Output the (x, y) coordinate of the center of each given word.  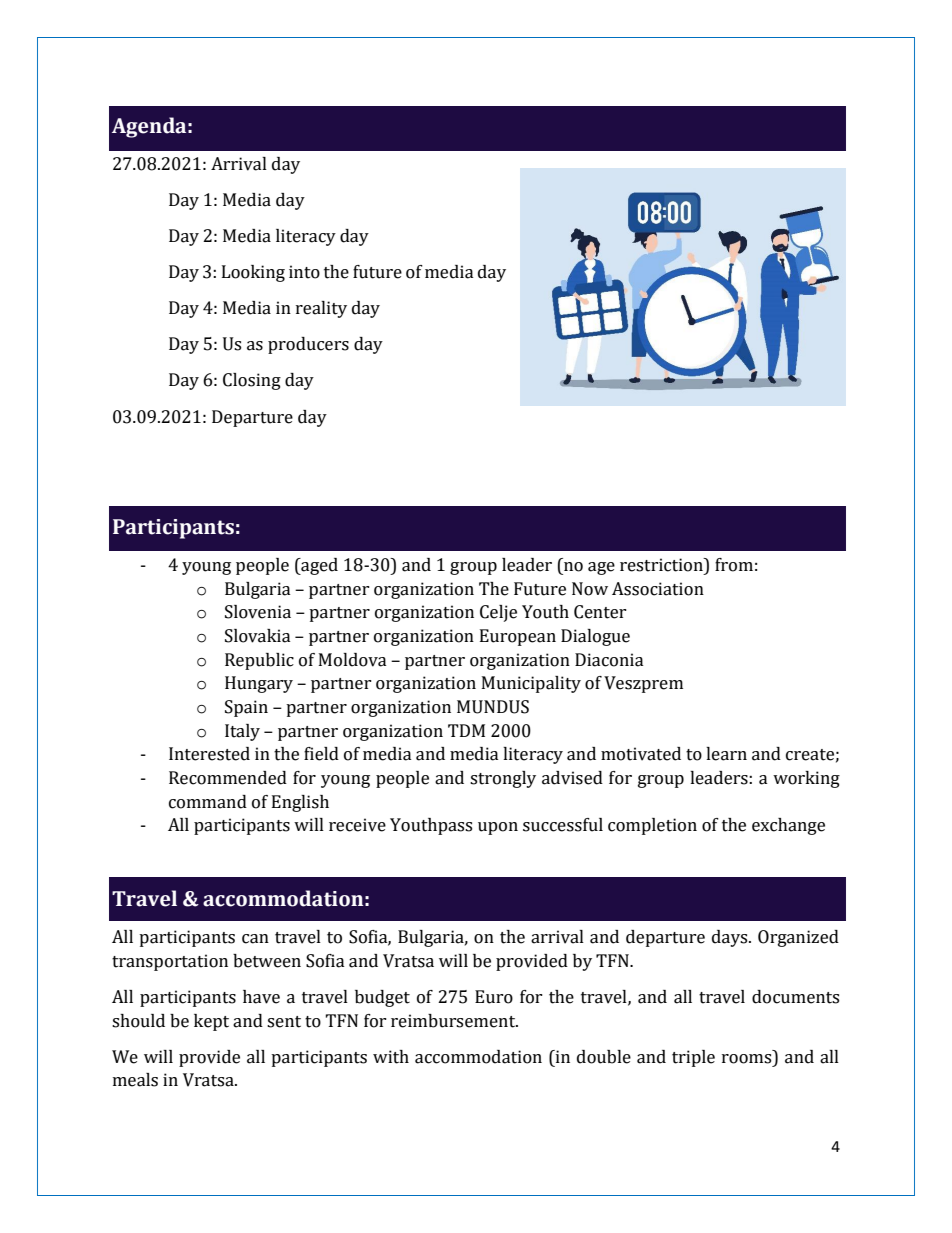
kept (211, 1022)
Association (658, 589)
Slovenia (258, 612)
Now (590, 589)
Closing (252, 381)
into (304, 272)
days (731, 938)
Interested (209, 754)
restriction (662, 565)
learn (726, 754)
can (255, 939)
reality (321, 309)
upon (498, 828)
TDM (466, 730)
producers (308, 345)
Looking (253, 273)
